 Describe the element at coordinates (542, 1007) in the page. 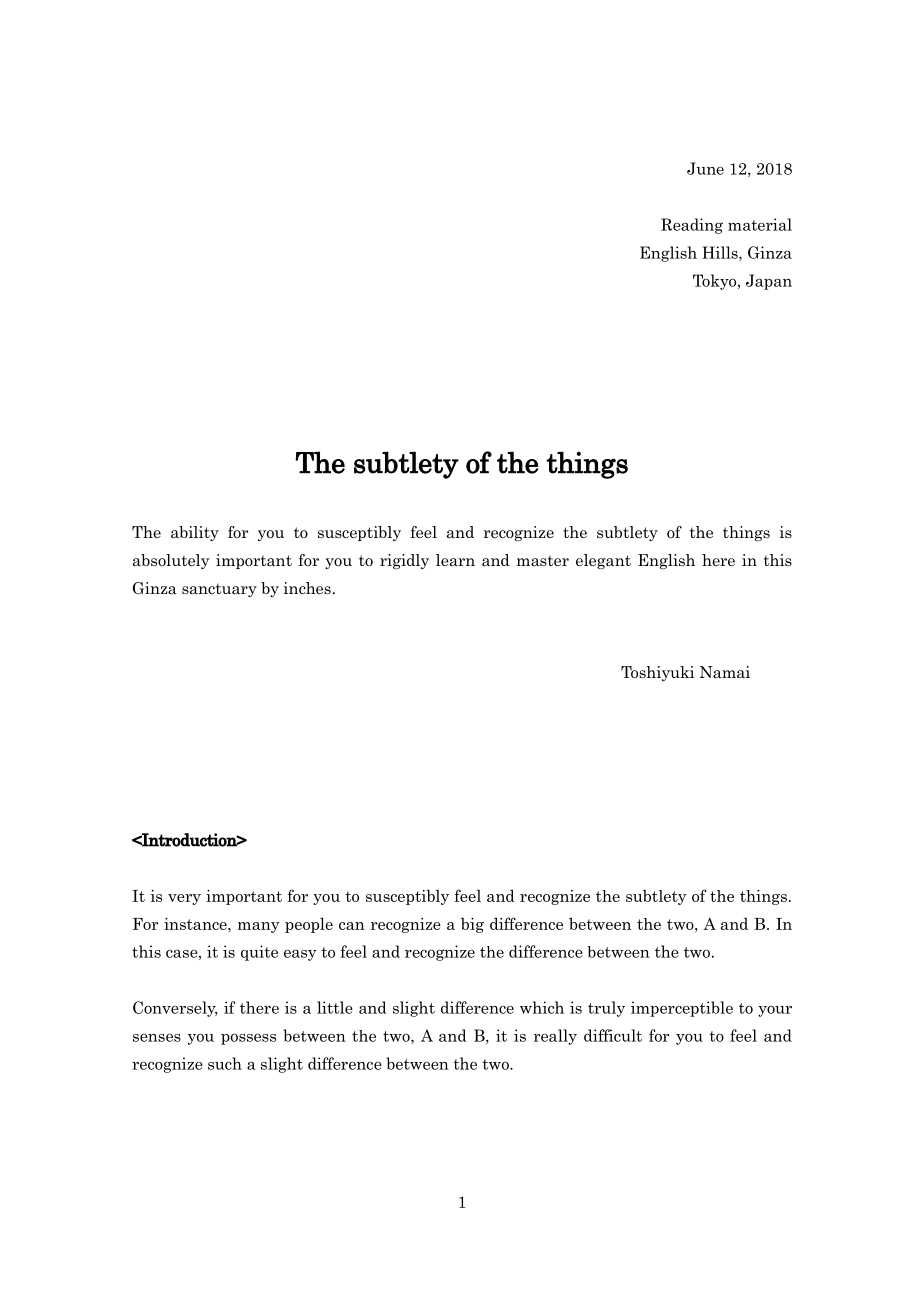

I see `which` at that location.
